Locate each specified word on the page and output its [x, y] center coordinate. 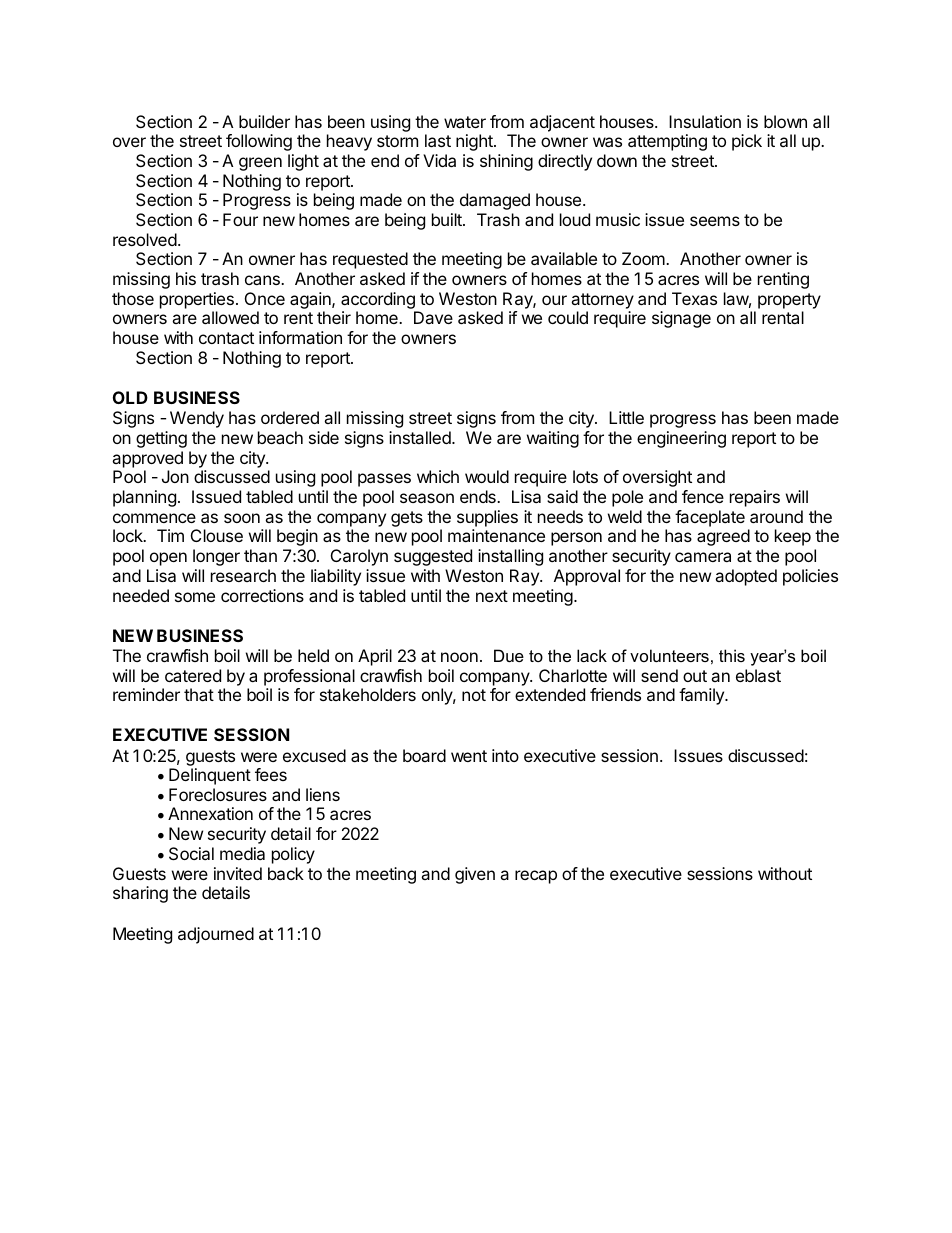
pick [747, 142]
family [702, 696]
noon [459, 657]
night [475, 142]
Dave [433, 317]
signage [681, 319]
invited [238, 873]
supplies [487, 518]
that [199, 694]
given [475, 875]
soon [242, 518]
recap [536, 877]
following [259, 142]
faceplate [710, 518]
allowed [230, 317]
